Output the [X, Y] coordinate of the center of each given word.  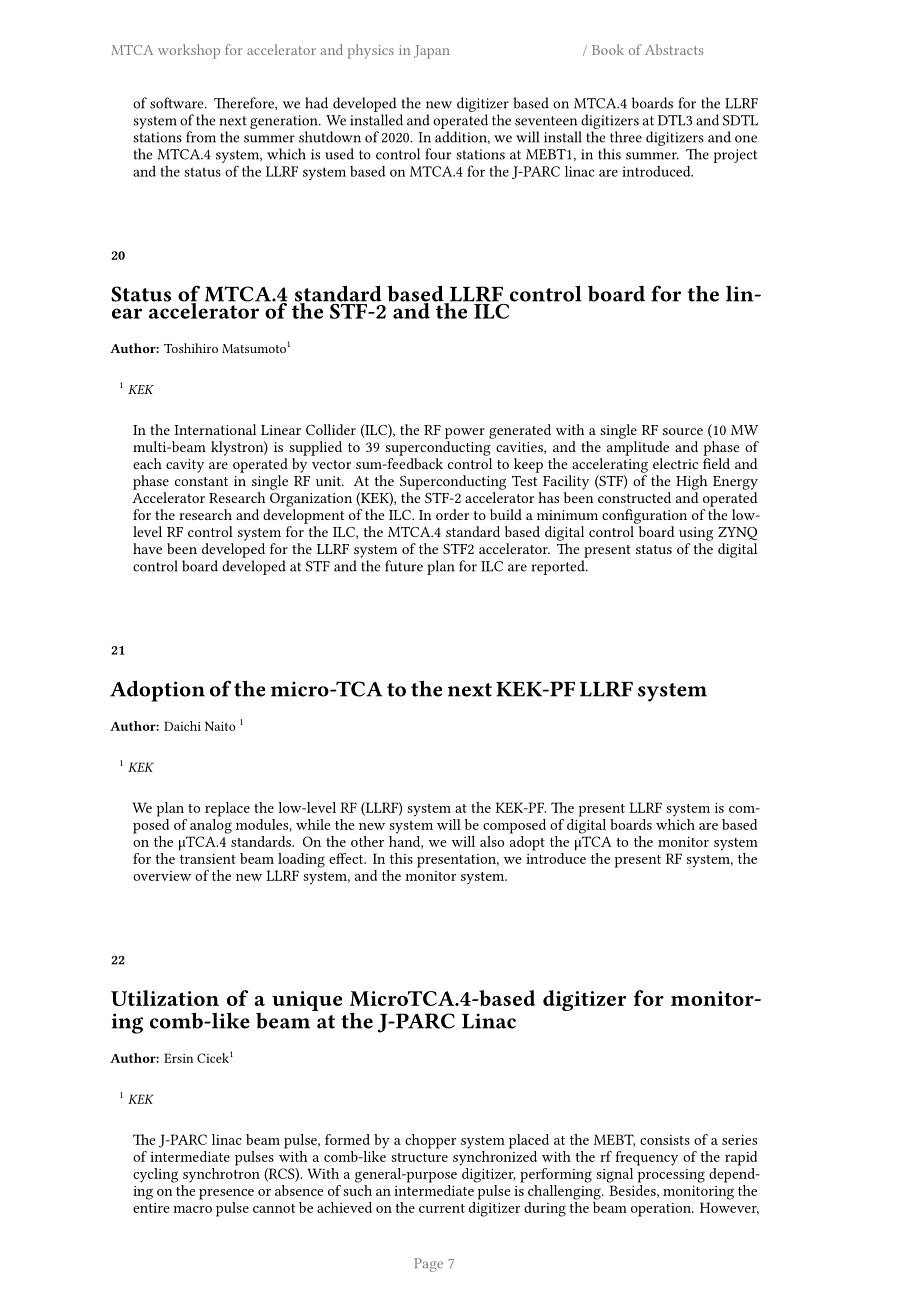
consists [665, 1140]
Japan [432, 52]
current [442, 1208]
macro [192, 1209]
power [465, 433]
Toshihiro [191, 348]
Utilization [165, 998]
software [178, 103]
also [492, 841]
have [147, 548]
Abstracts [674, 49]
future [404, 566]
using [696, 534]
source [683, 431]
